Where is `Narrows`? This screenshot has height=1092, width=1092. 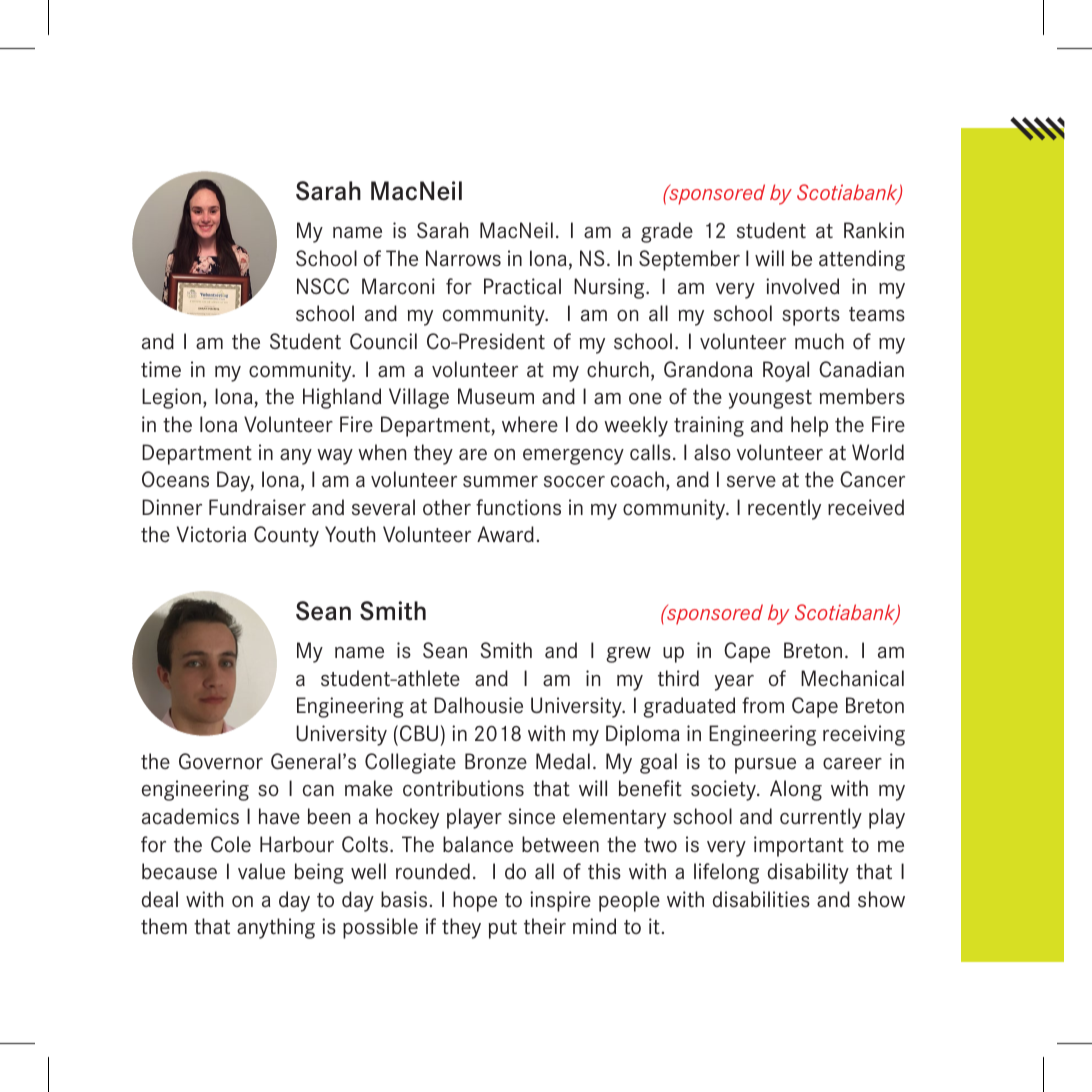 Narrows is located at coordinates (463, 258).
